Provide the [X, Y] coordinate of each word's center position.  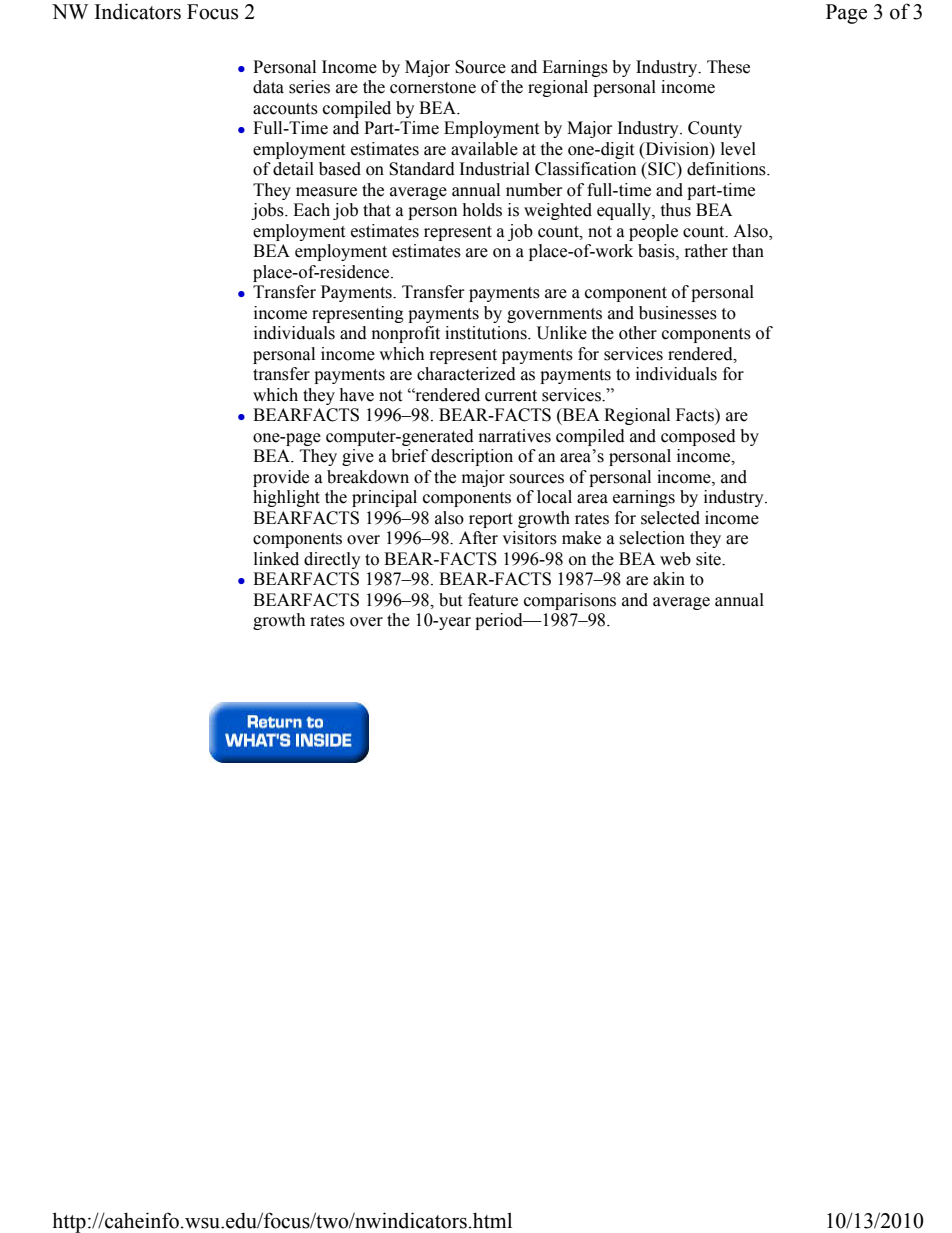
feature [493, 600]
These [728, 67]
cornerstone [433, 88]
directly [332, 560]
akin [669, 579]
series [309, 87]
